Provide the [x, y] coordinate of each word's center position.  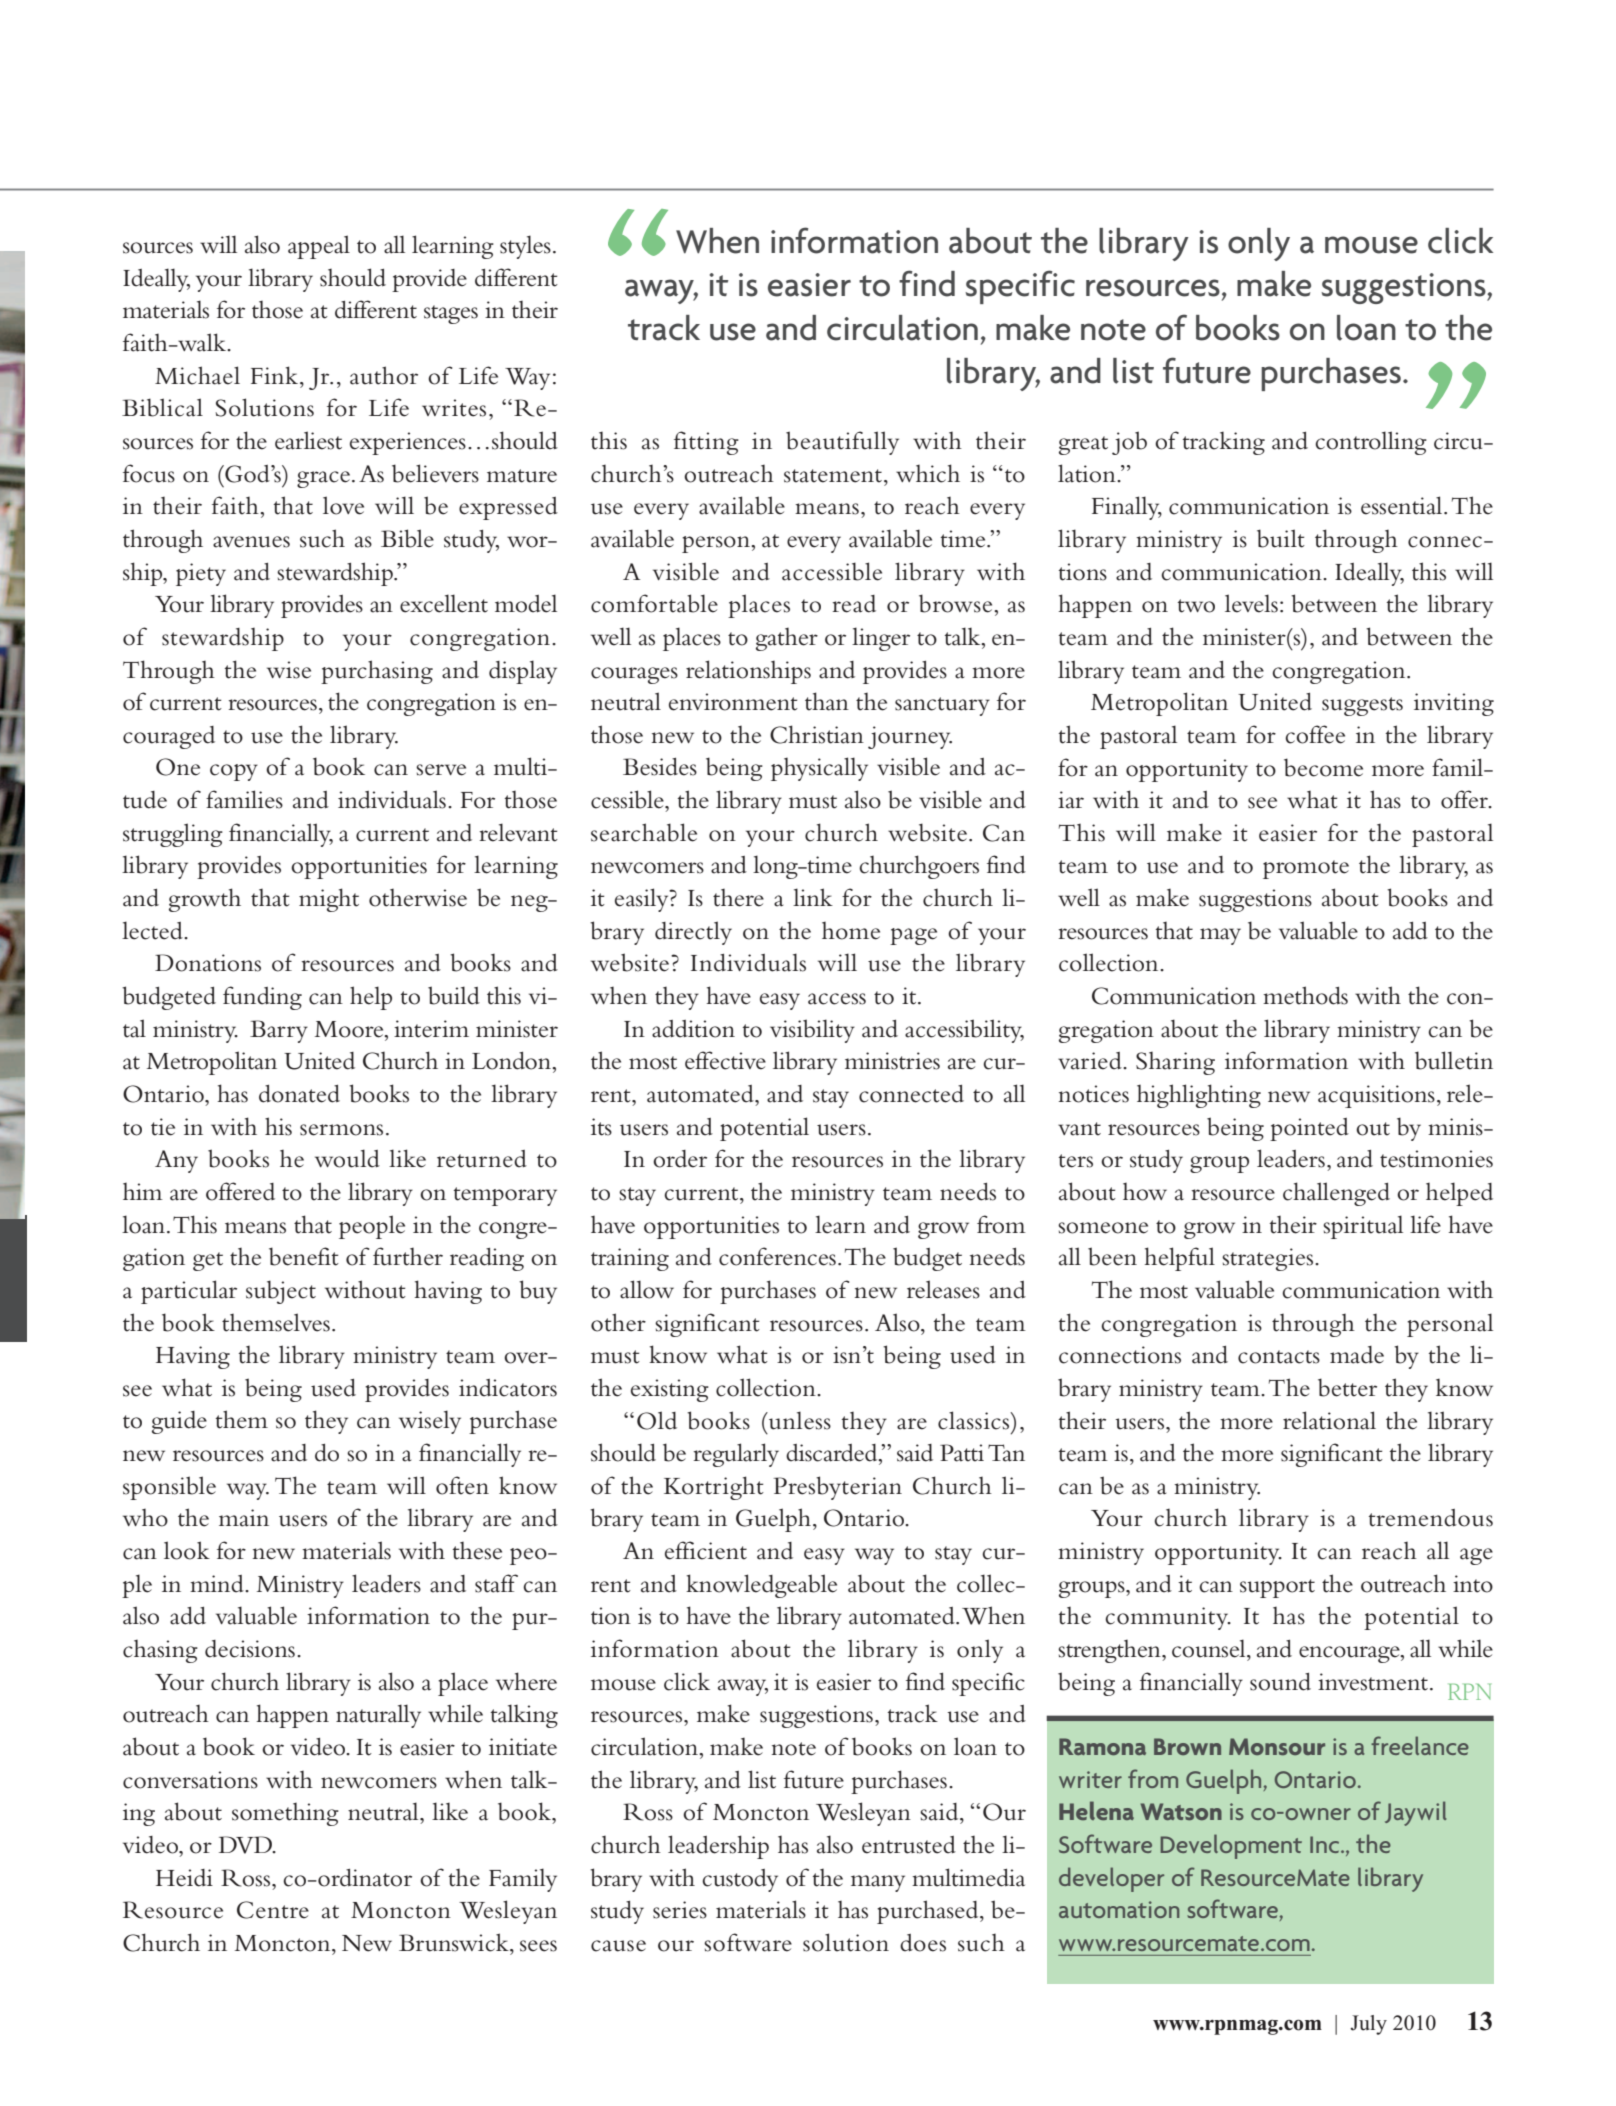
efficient [706, 1550]
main [244, 1518]
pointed [1309, 1129]
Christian [817, 734]
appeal [319, 247]
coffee [1315, 734]
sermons [341, 1130]
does [923, 1943]
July [1368, 2025]
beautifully [842, 443]
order [680, 1159]
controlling [1371, 443]
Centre [273, 1910]
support [1277, 1588]
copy [234, 772]
